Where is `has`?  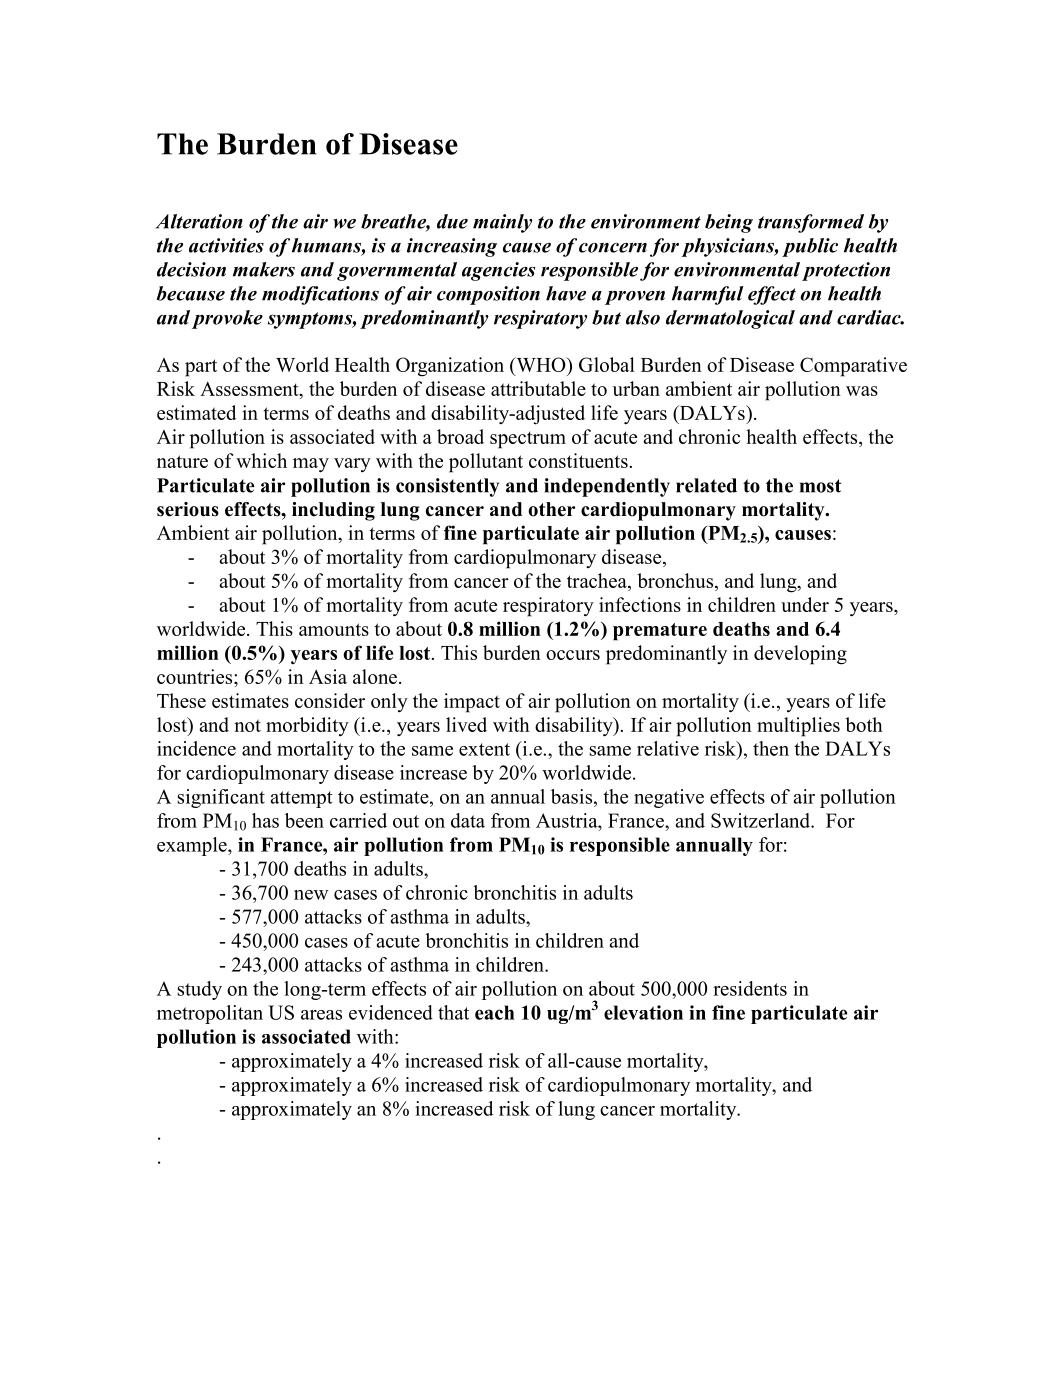
has is located at coordinates (265, 820).
